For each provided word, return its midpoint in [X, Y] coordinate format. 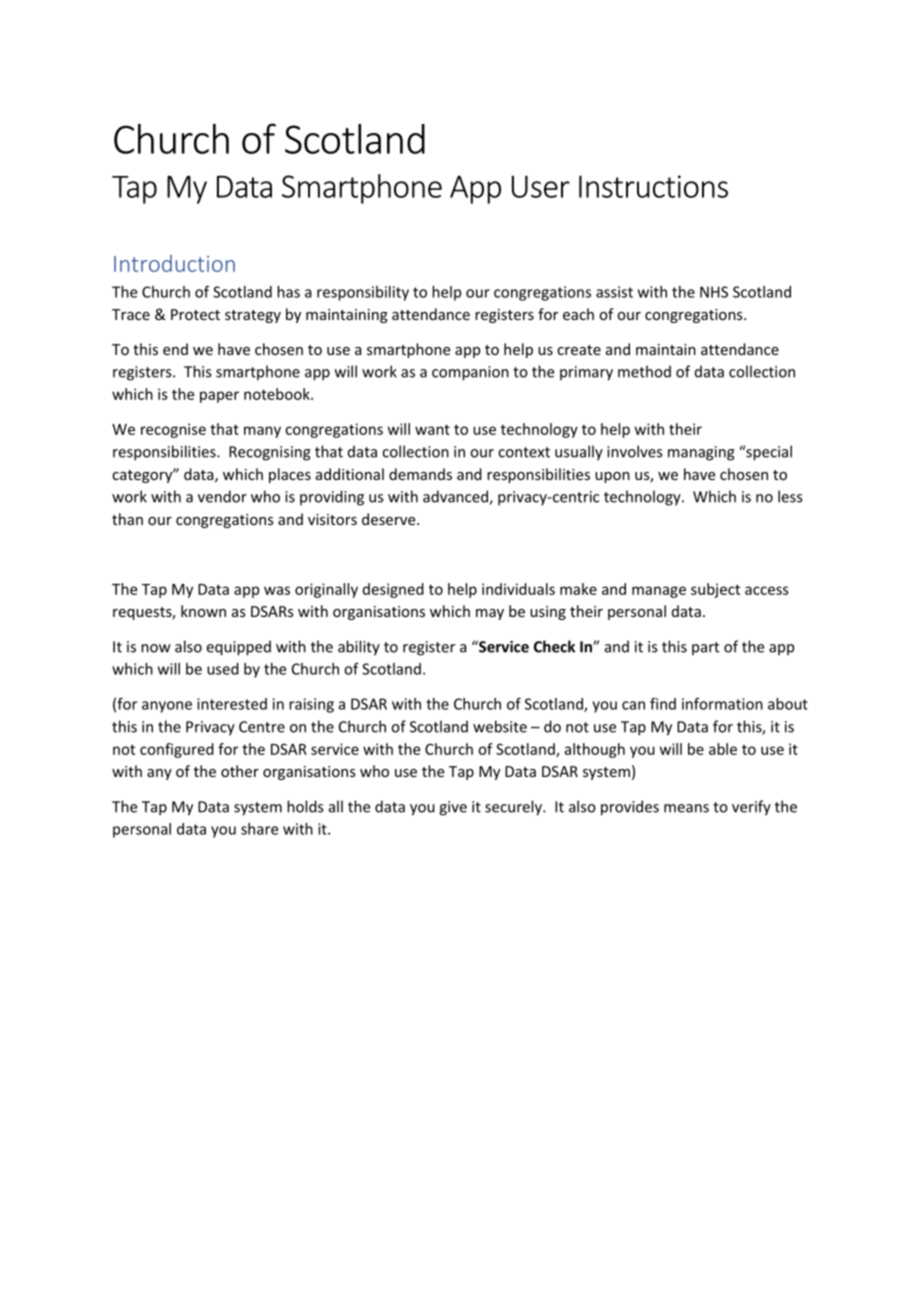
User [541, 186]
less [790, 496]
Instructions [653, 186]
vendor [222, 496]
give [453, 808]
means [686, 808]
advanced [456, 497]
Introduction [174, 263]
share [259, 829]
